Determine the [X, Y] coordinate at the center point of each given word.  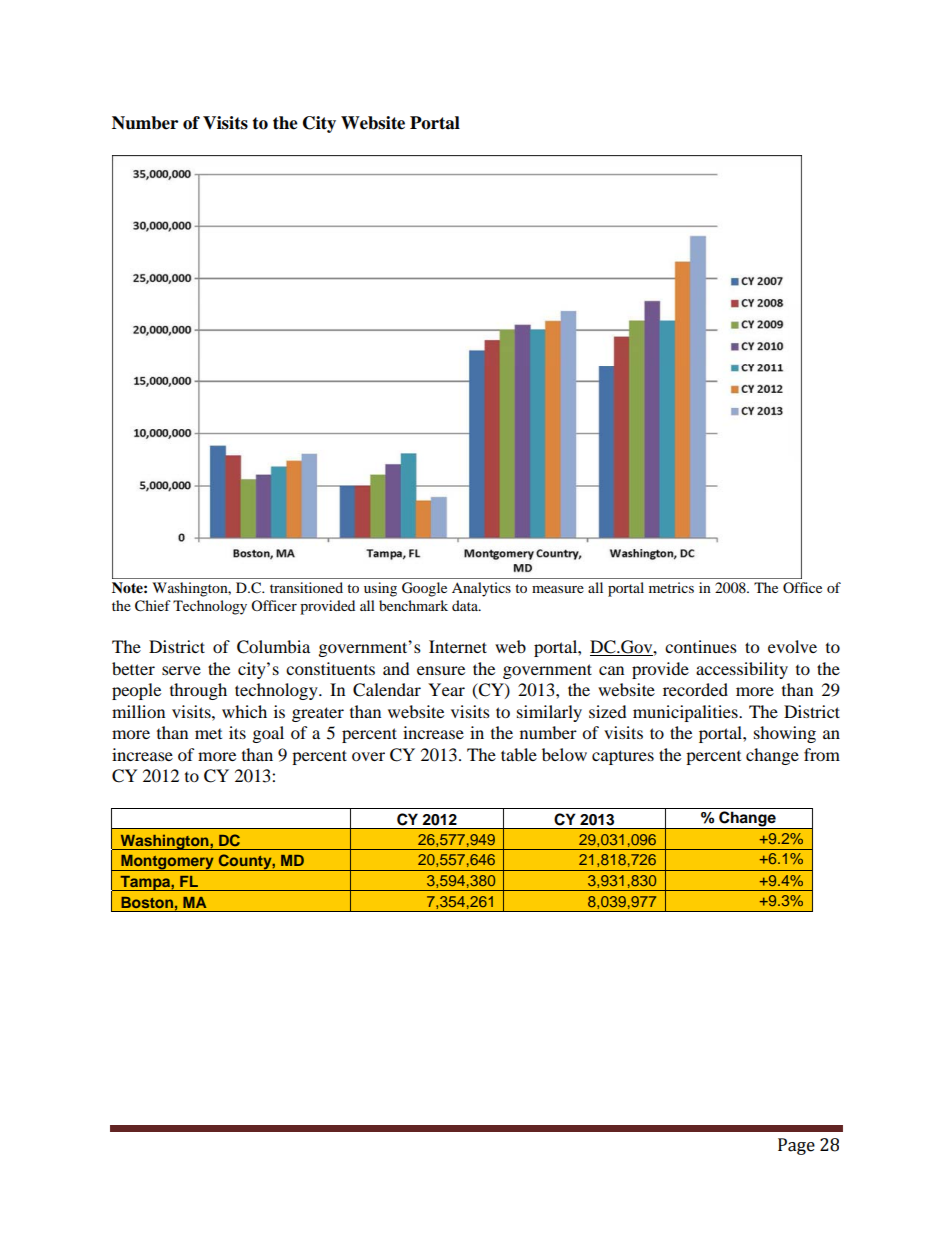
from [822, 754]
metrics [671, 587]
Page [796, 1146]
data [466, 605]
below [564, 754]
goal [268, 734]
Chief [153, 606]
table [519, 754]
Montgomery [167, 863]
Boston [147, 902]
